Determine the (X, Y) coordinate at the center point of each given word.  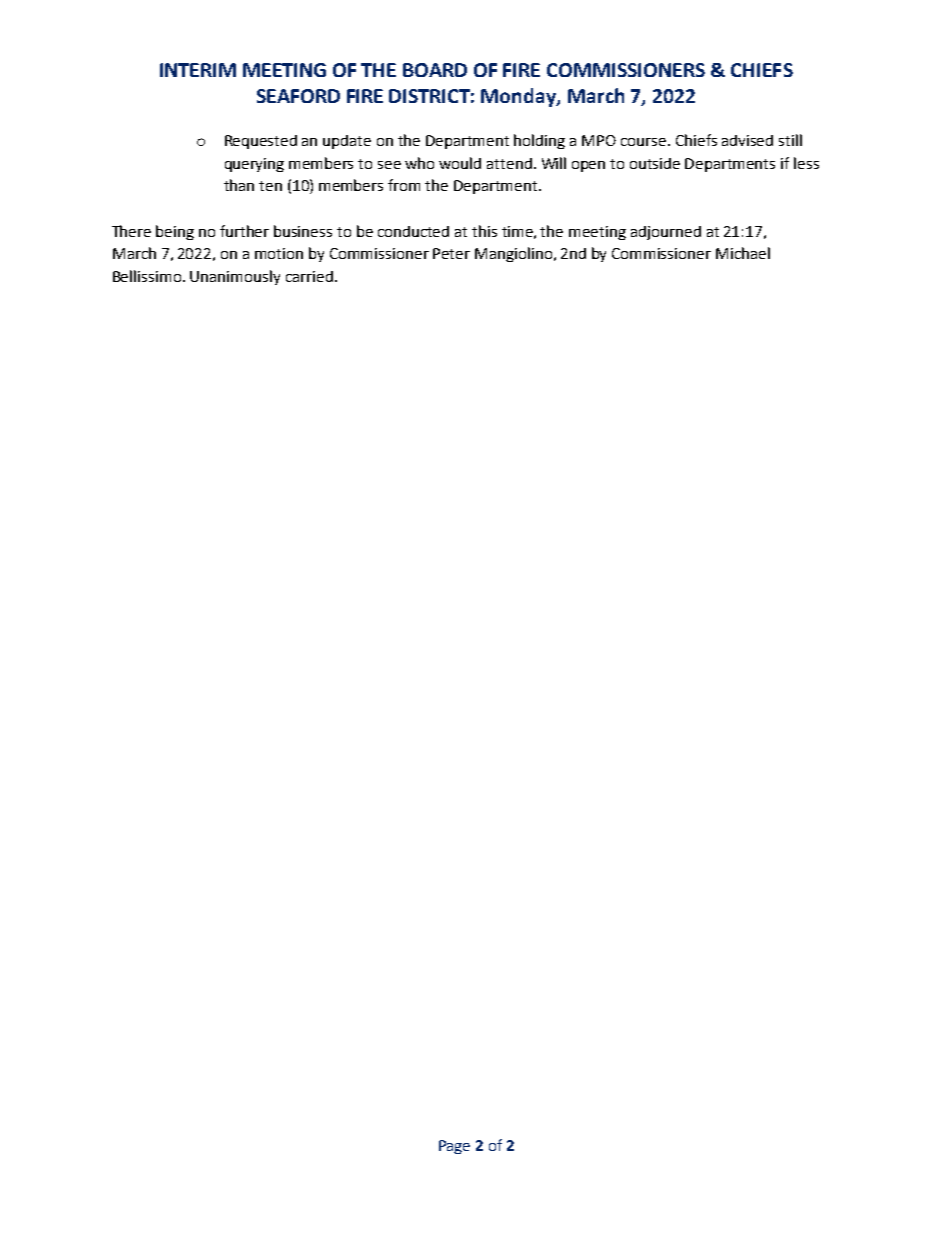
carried (309, 276)
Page (454, 1147)
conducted (413, 231)
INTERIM (198, 70)
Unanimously (235, 277)
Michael (743, 253)
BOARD (435, 70)
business (303, 231)
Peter (451, 253)
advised (747, 140)
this (484, 231)
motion (279, 253)
